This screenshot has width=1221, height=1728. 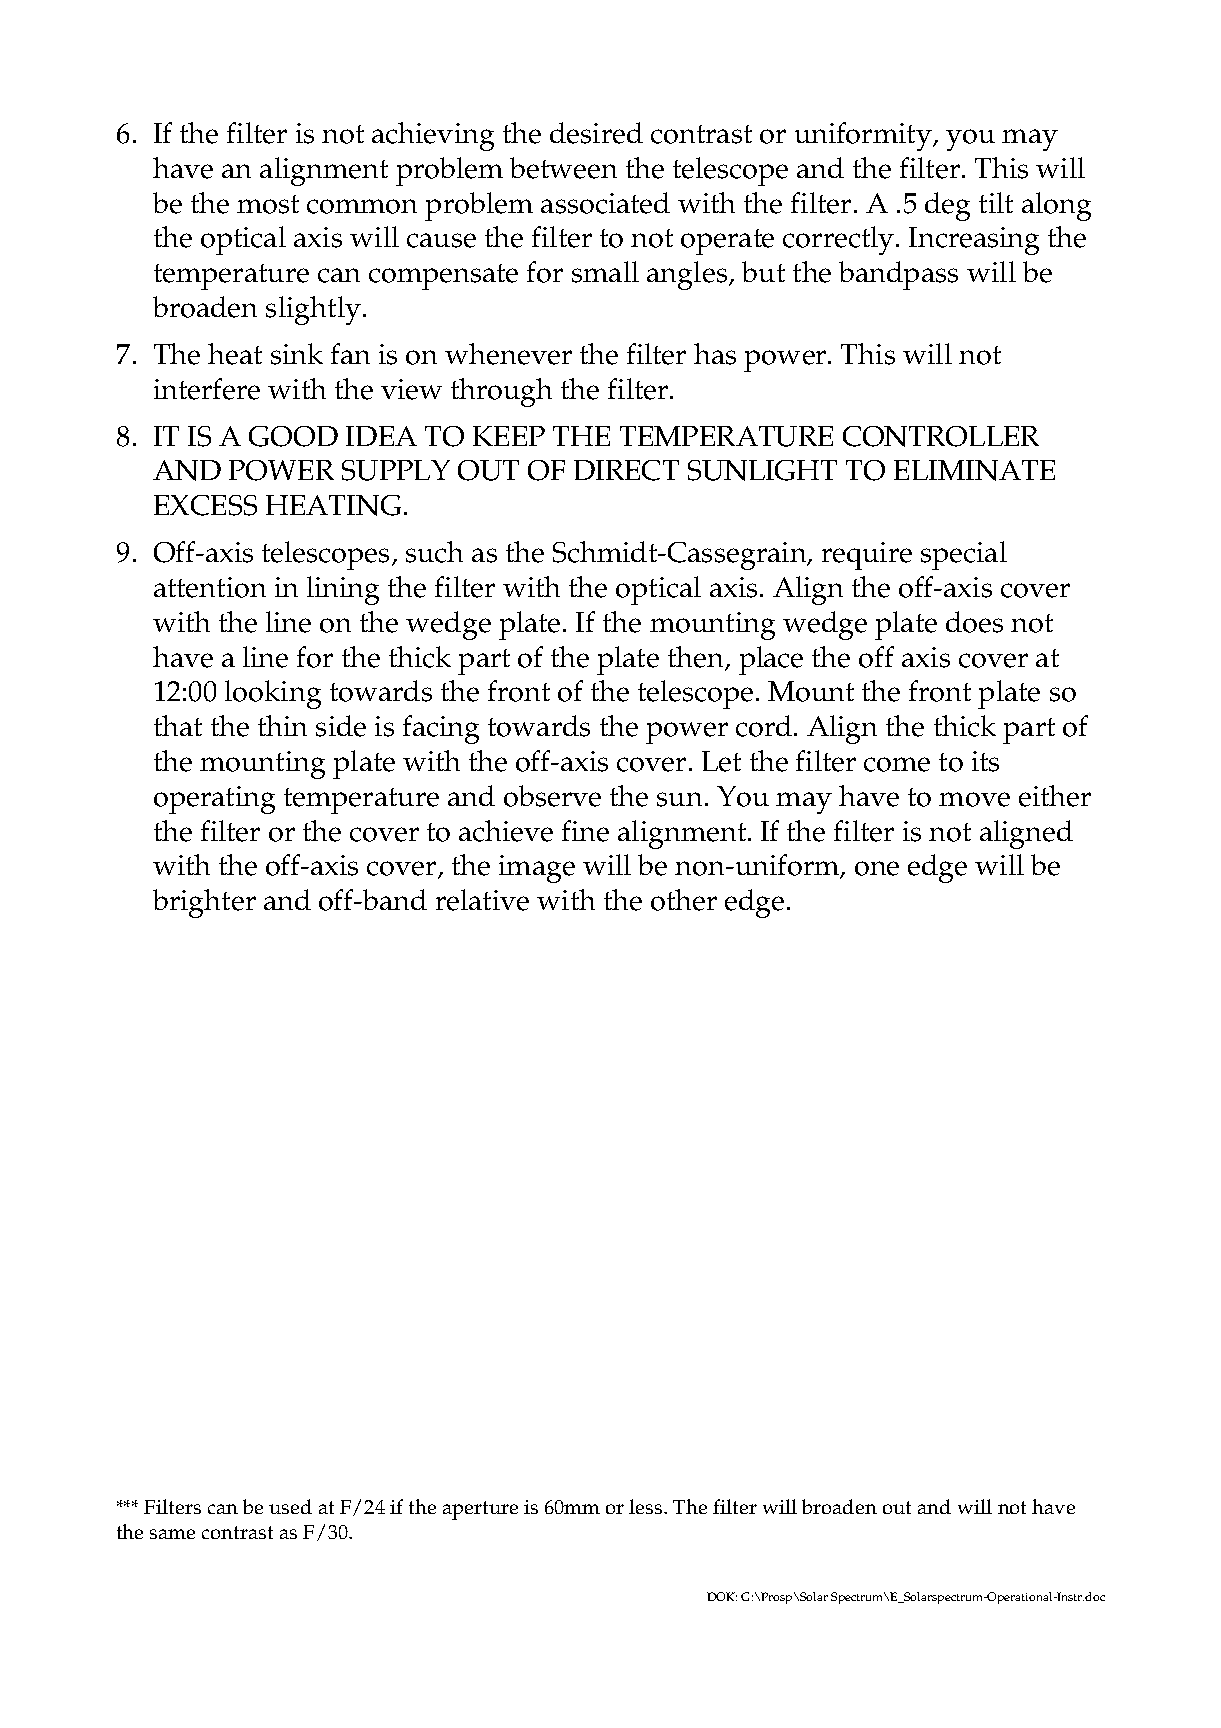 I want to click on fine, so click(x=585, y=831).
